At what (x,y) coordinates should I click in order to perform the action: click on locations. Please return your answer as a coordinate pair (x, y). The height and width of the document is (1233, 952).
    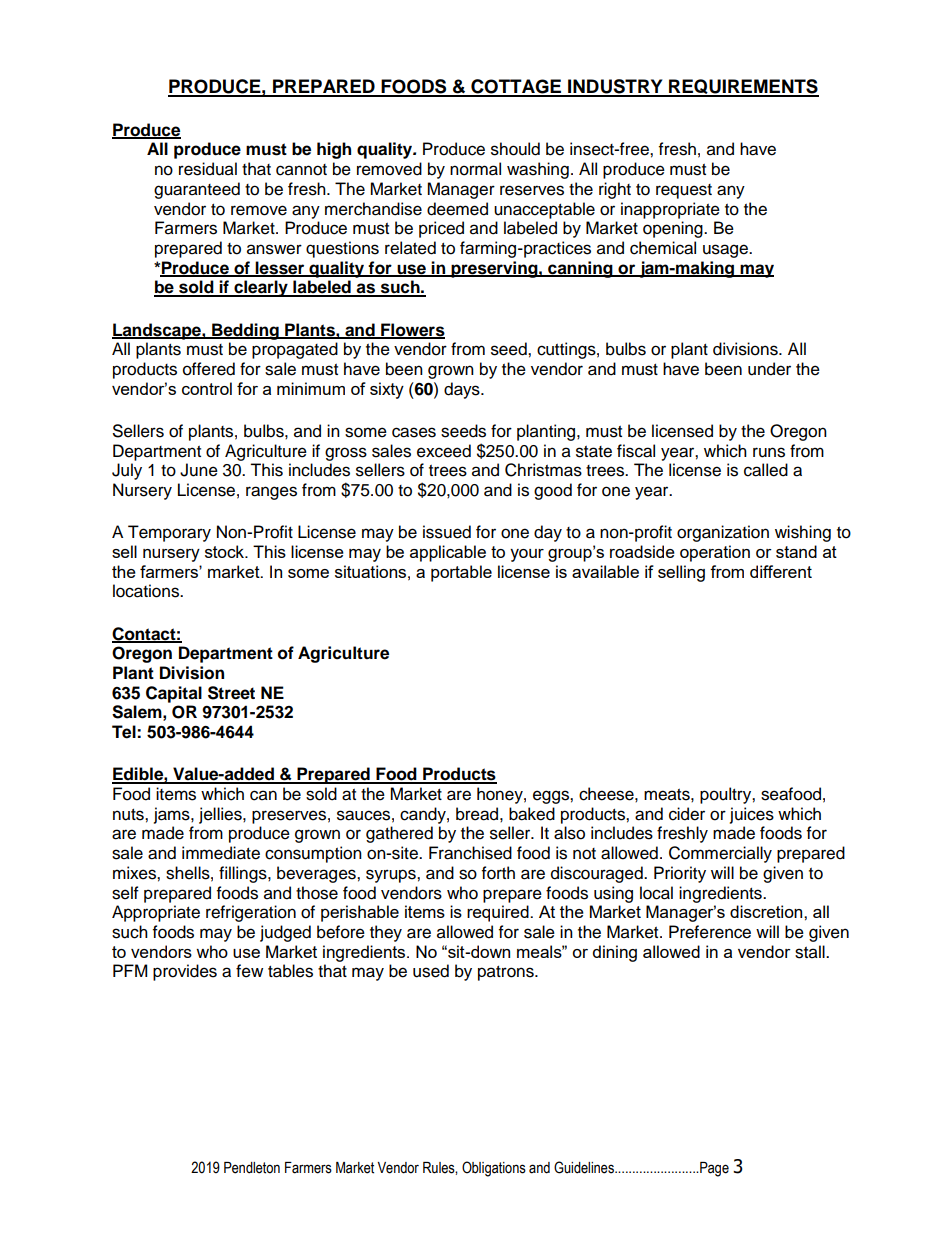
    Looking at the image, I should click on (147, 591).
